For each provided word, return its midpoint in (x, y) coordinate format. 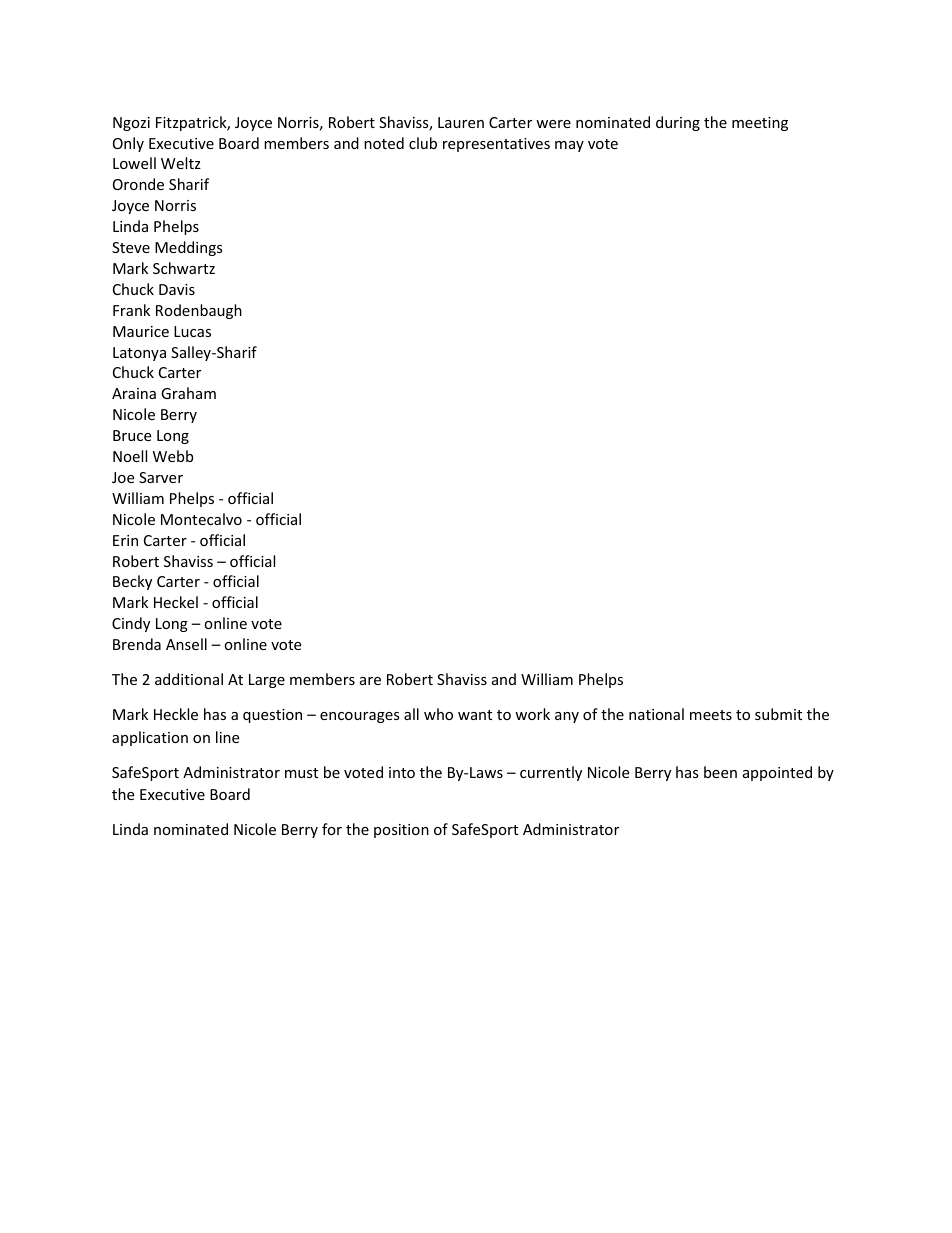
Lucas (192, 331)
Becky (132, 582)
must (301, 773)
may (569, 146)
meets (711, 715)
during (678, 123)
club (423, 143)
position (401, 831)
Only (128, 144)
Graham (188, 393)
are (370, 681)
